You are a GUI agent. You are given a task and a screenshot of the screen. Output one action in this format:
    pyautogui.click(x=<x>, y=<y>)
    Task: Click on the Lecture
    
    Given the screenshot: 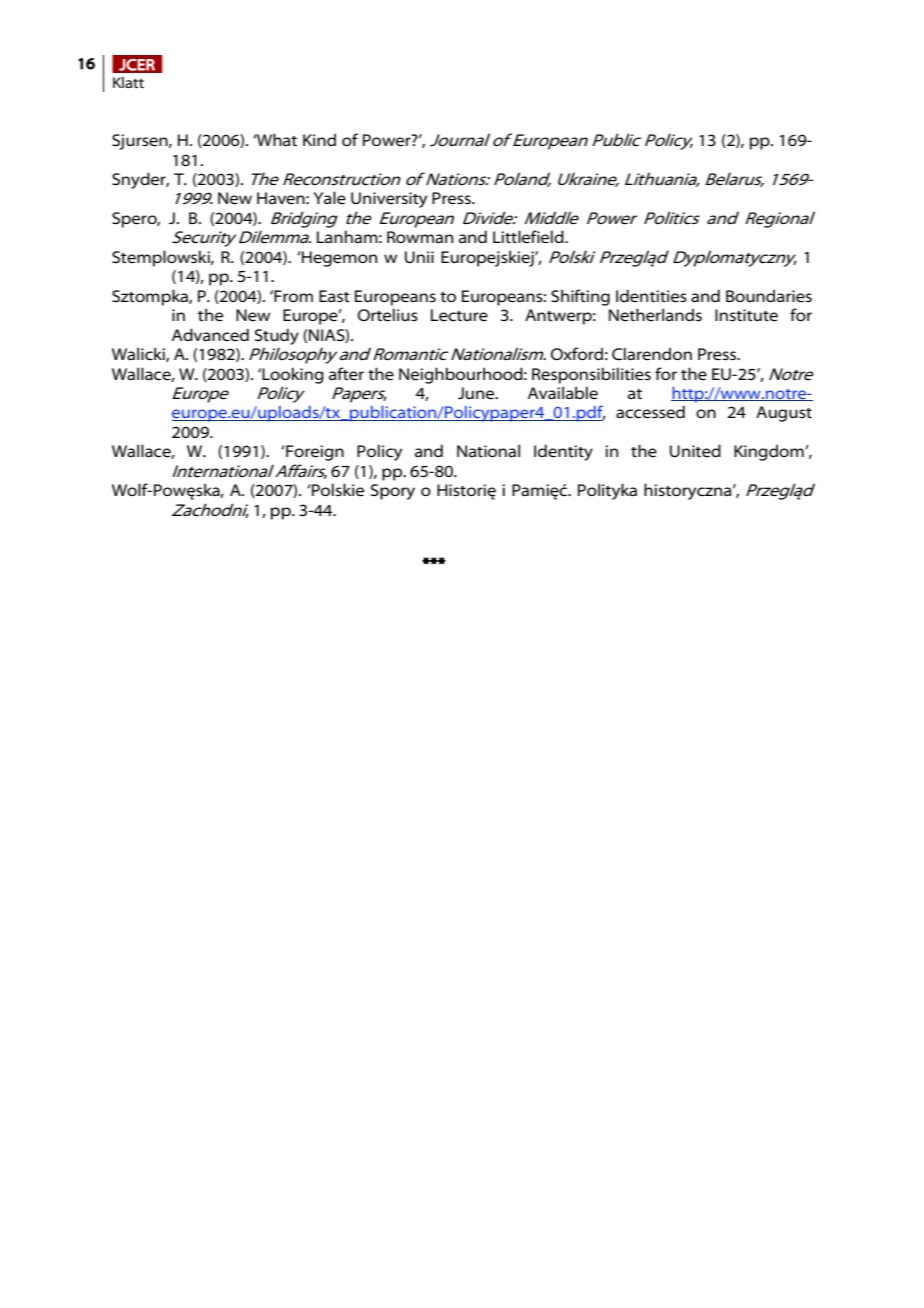 What is the action you would take?
    pyautogui.click(x=459, y=315)
